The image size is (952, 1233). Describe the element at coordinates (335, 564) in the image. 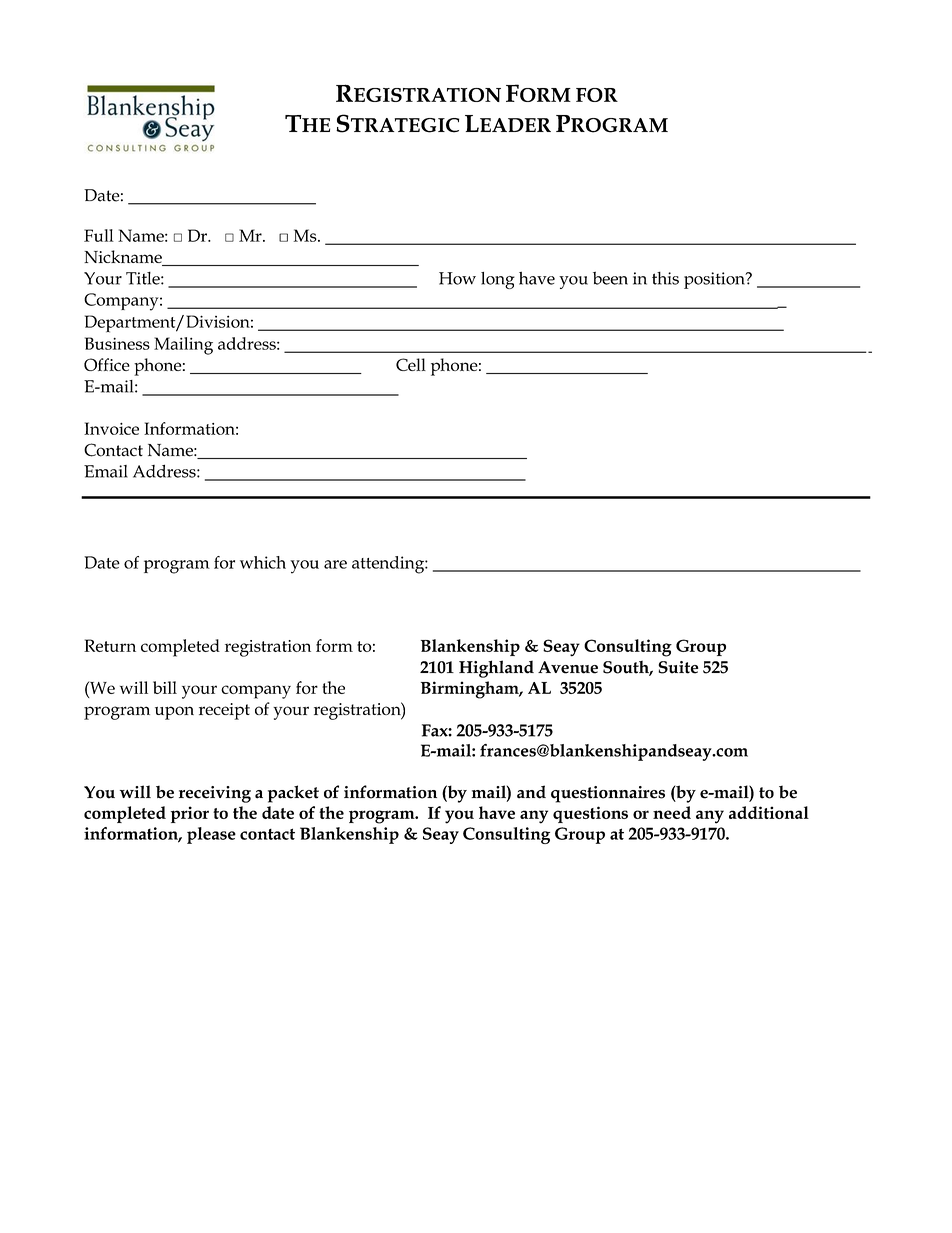

I see `are` at that location.
